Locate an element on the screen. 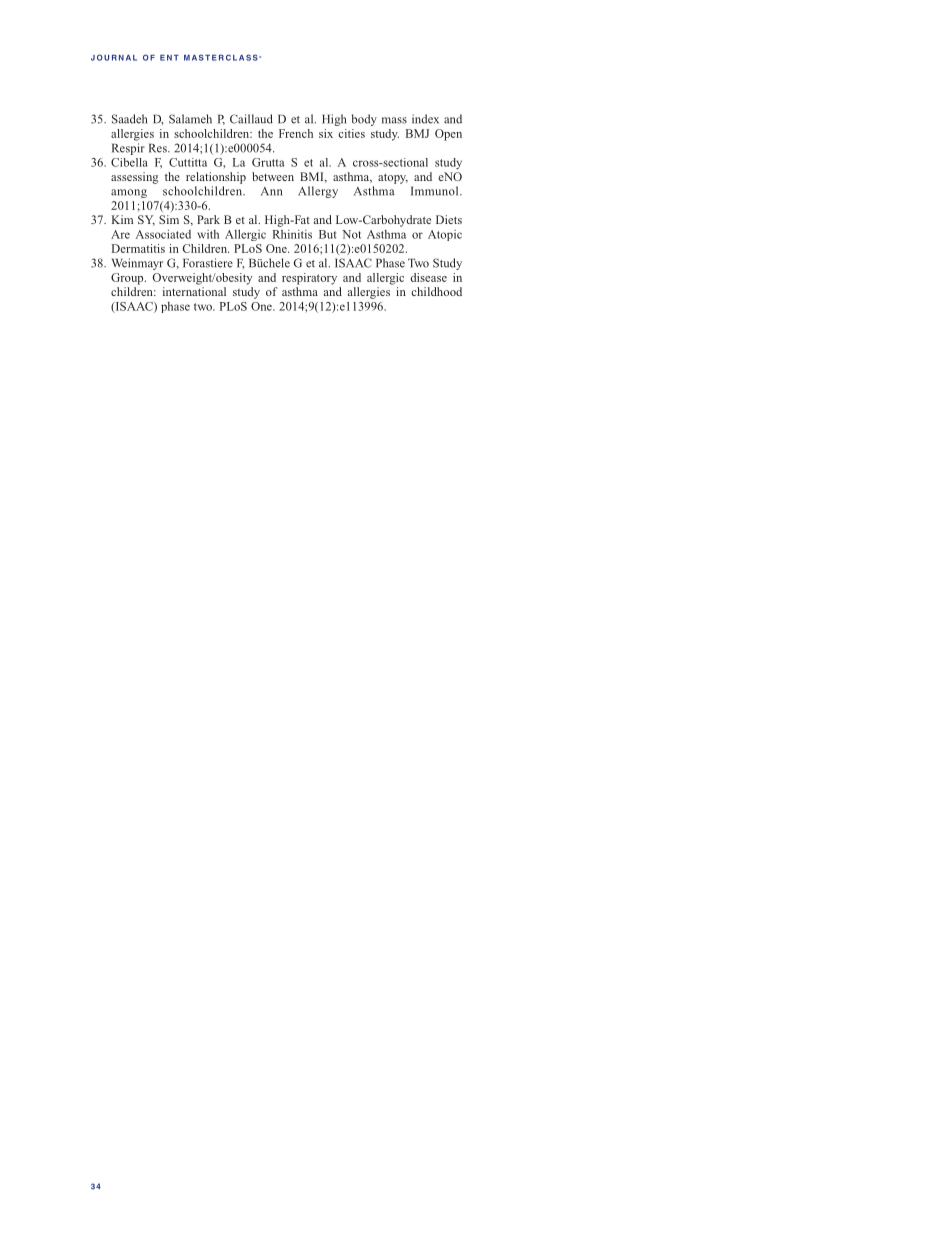 The height and width of the screenshot is (1251, 952). French is located at coordinates (296, 133).
